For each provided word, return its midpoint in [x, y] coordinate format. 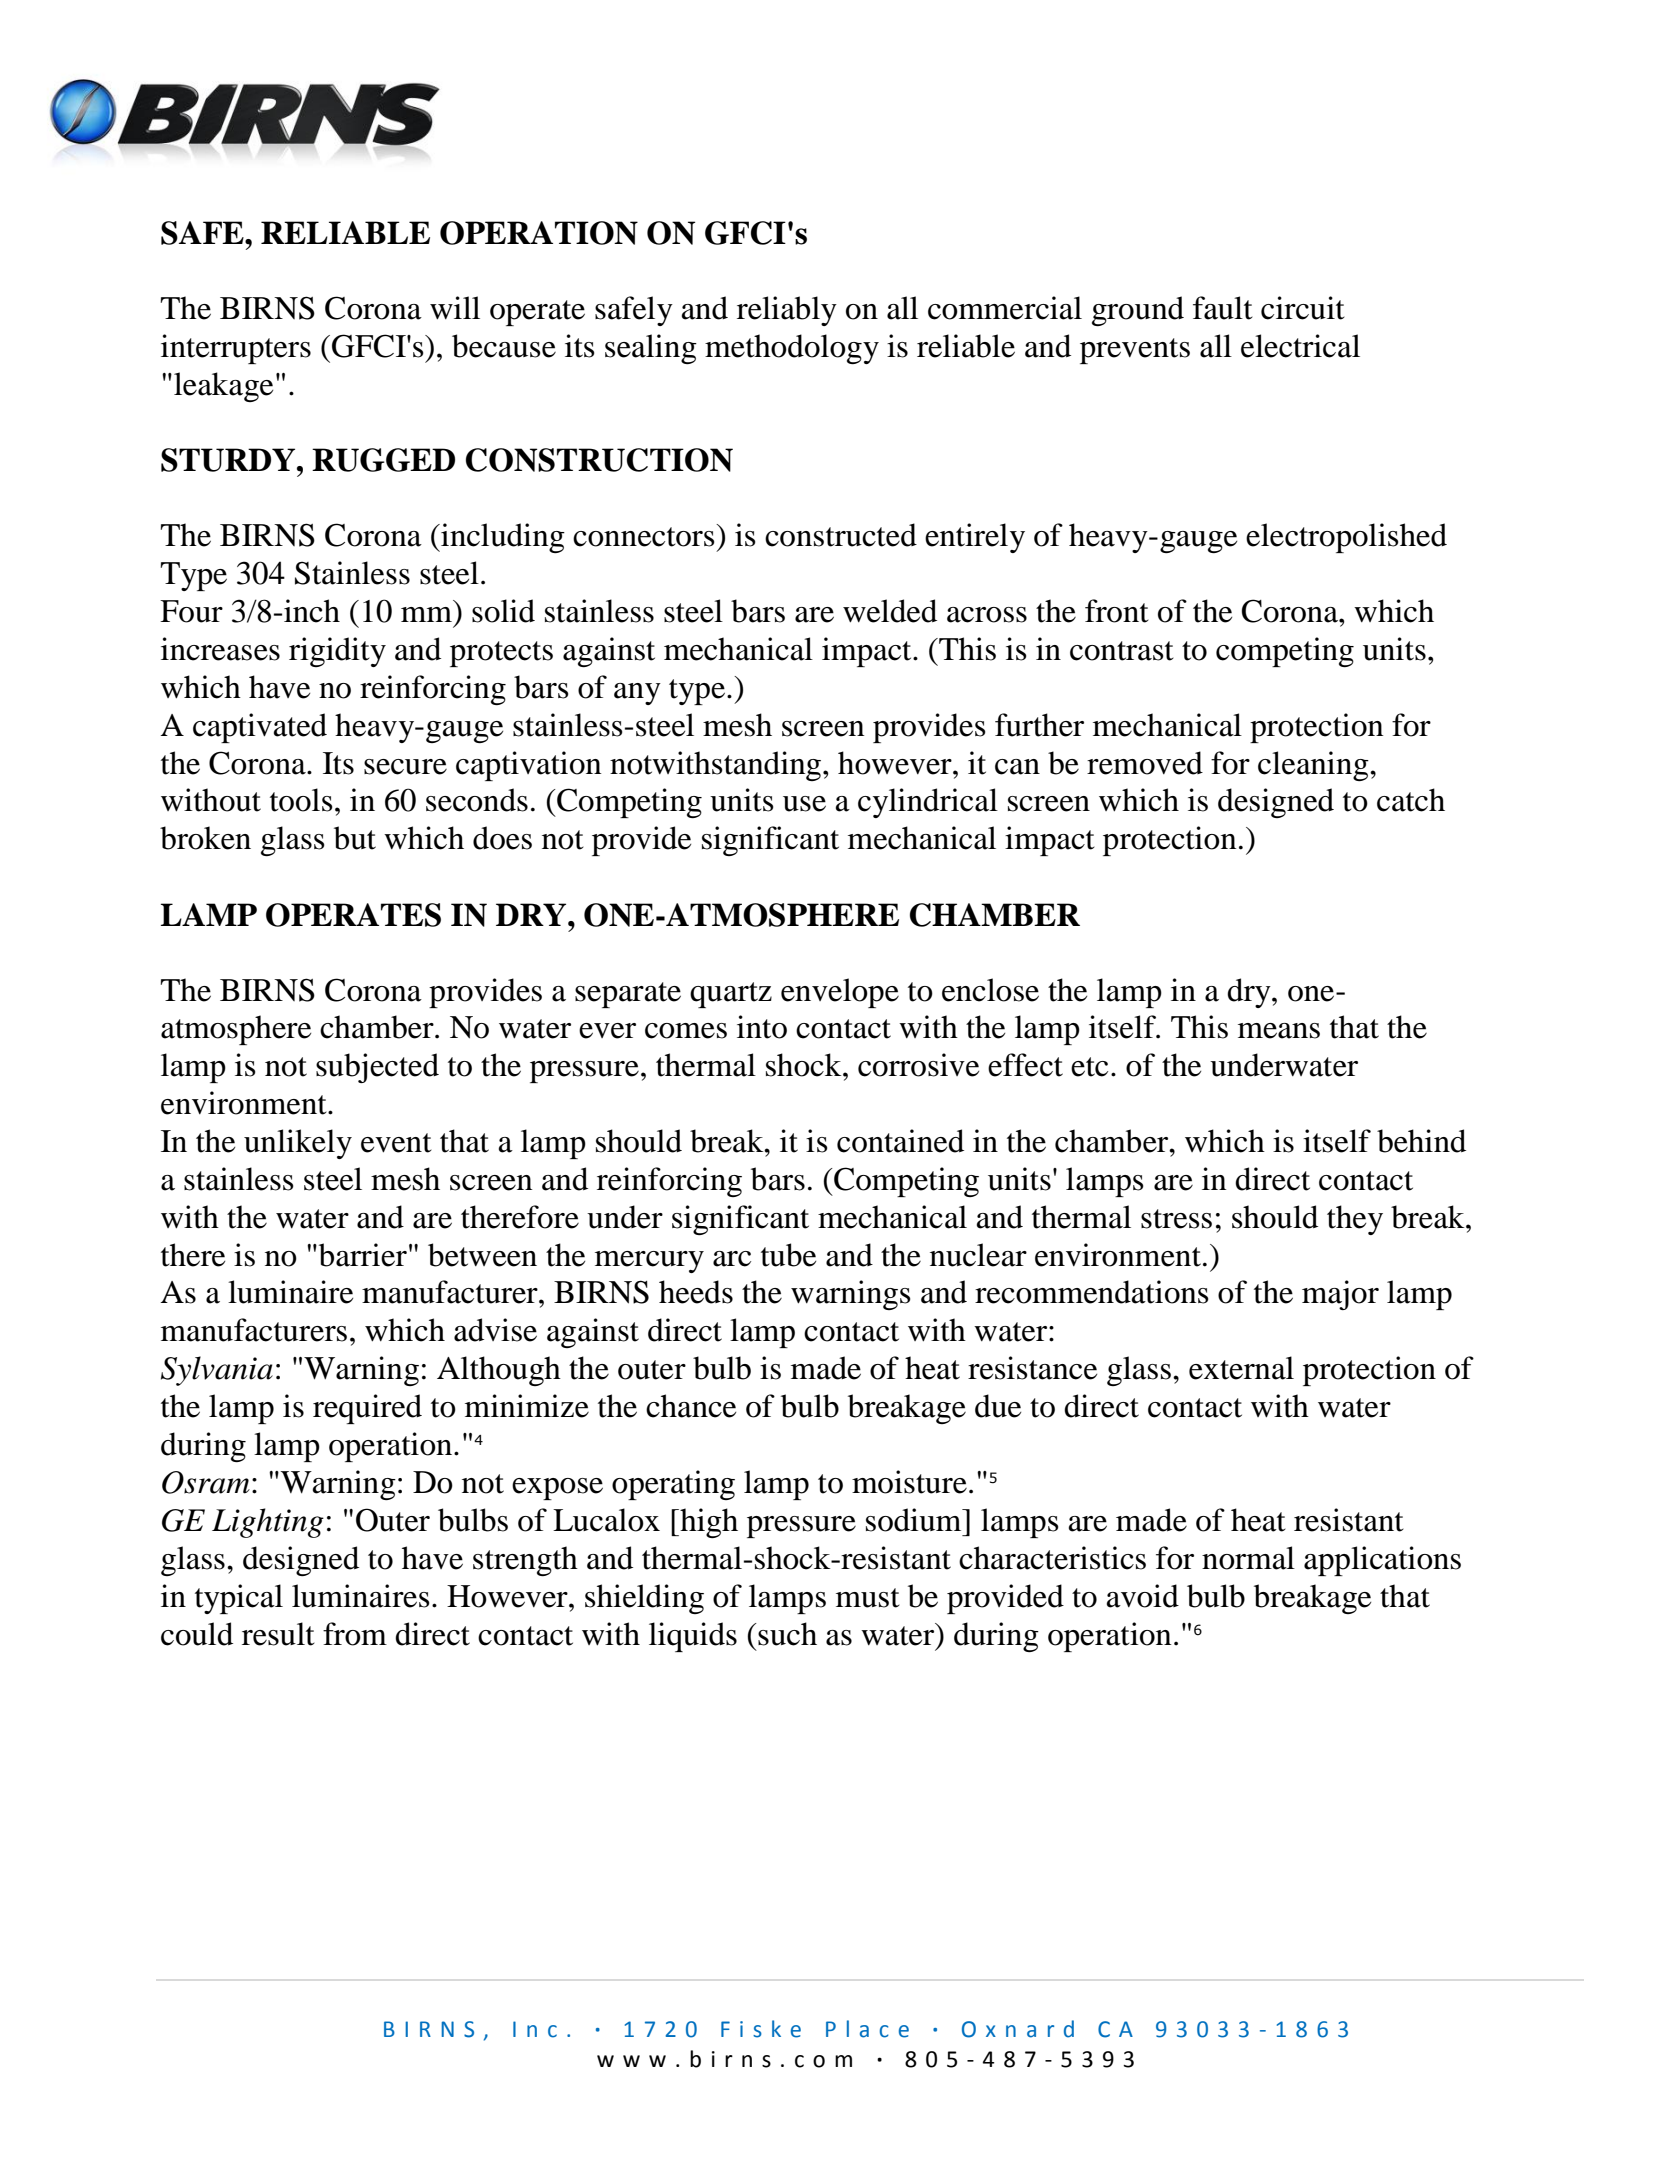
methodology [792, 349]
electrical [1300, 346]
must [867, 1598]
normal [1248, 1558]
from [355, 1634]
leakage [223, 387]
